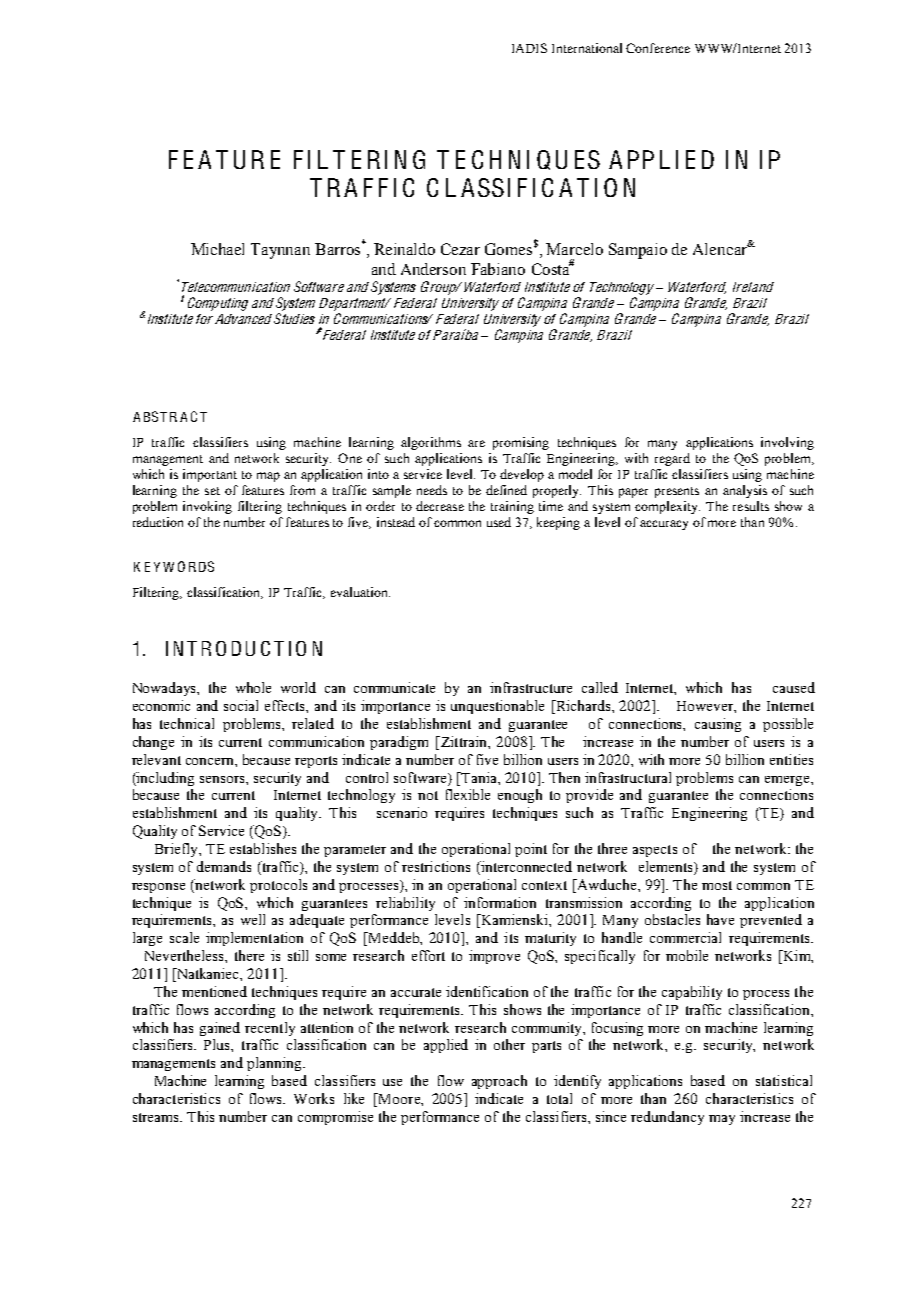 This document has width=924, height=1308. Describe the element at coordinates (664, 525) in the document. I see `accuracy` at that location.
